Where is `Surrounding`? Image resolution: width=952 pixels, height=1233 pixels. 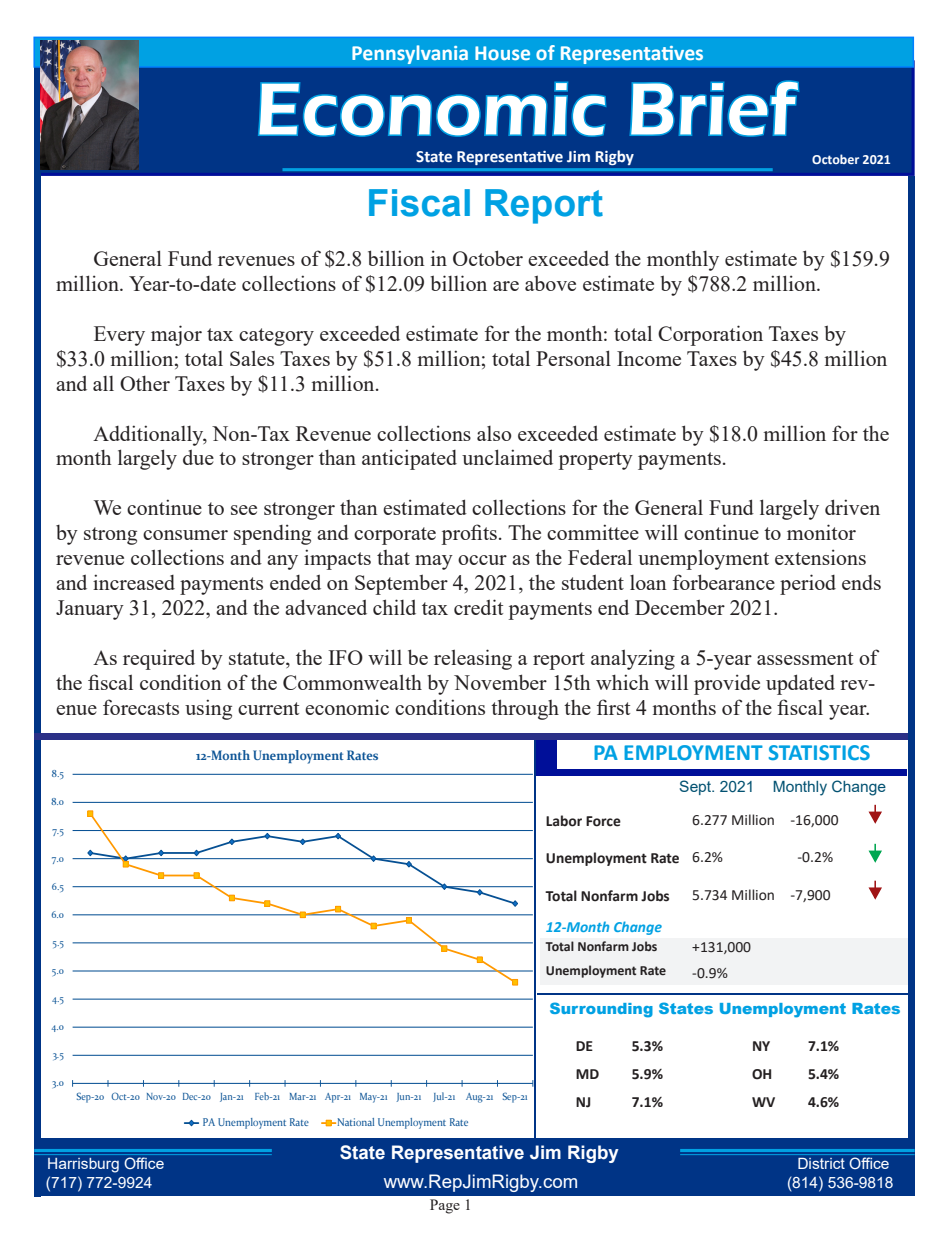 Surrounding is located at coordinates (601, 1010).
